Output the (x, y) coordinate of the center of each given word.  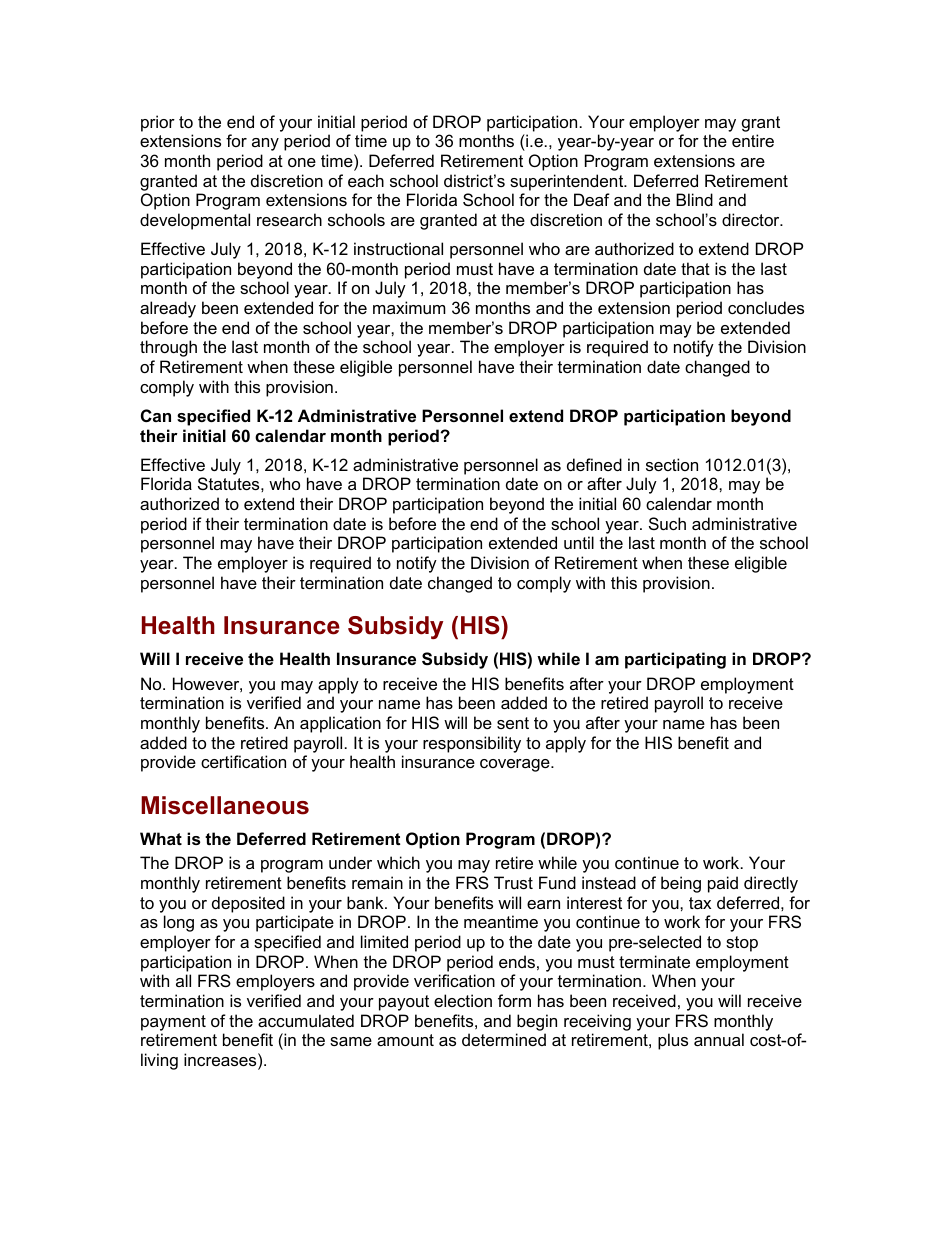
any (265, 144)
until (579, 542)
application (340, 724)
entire (753, 140)
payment (173, 1023)
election (463, 1000)
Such (667, 523)
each (366, 180)
